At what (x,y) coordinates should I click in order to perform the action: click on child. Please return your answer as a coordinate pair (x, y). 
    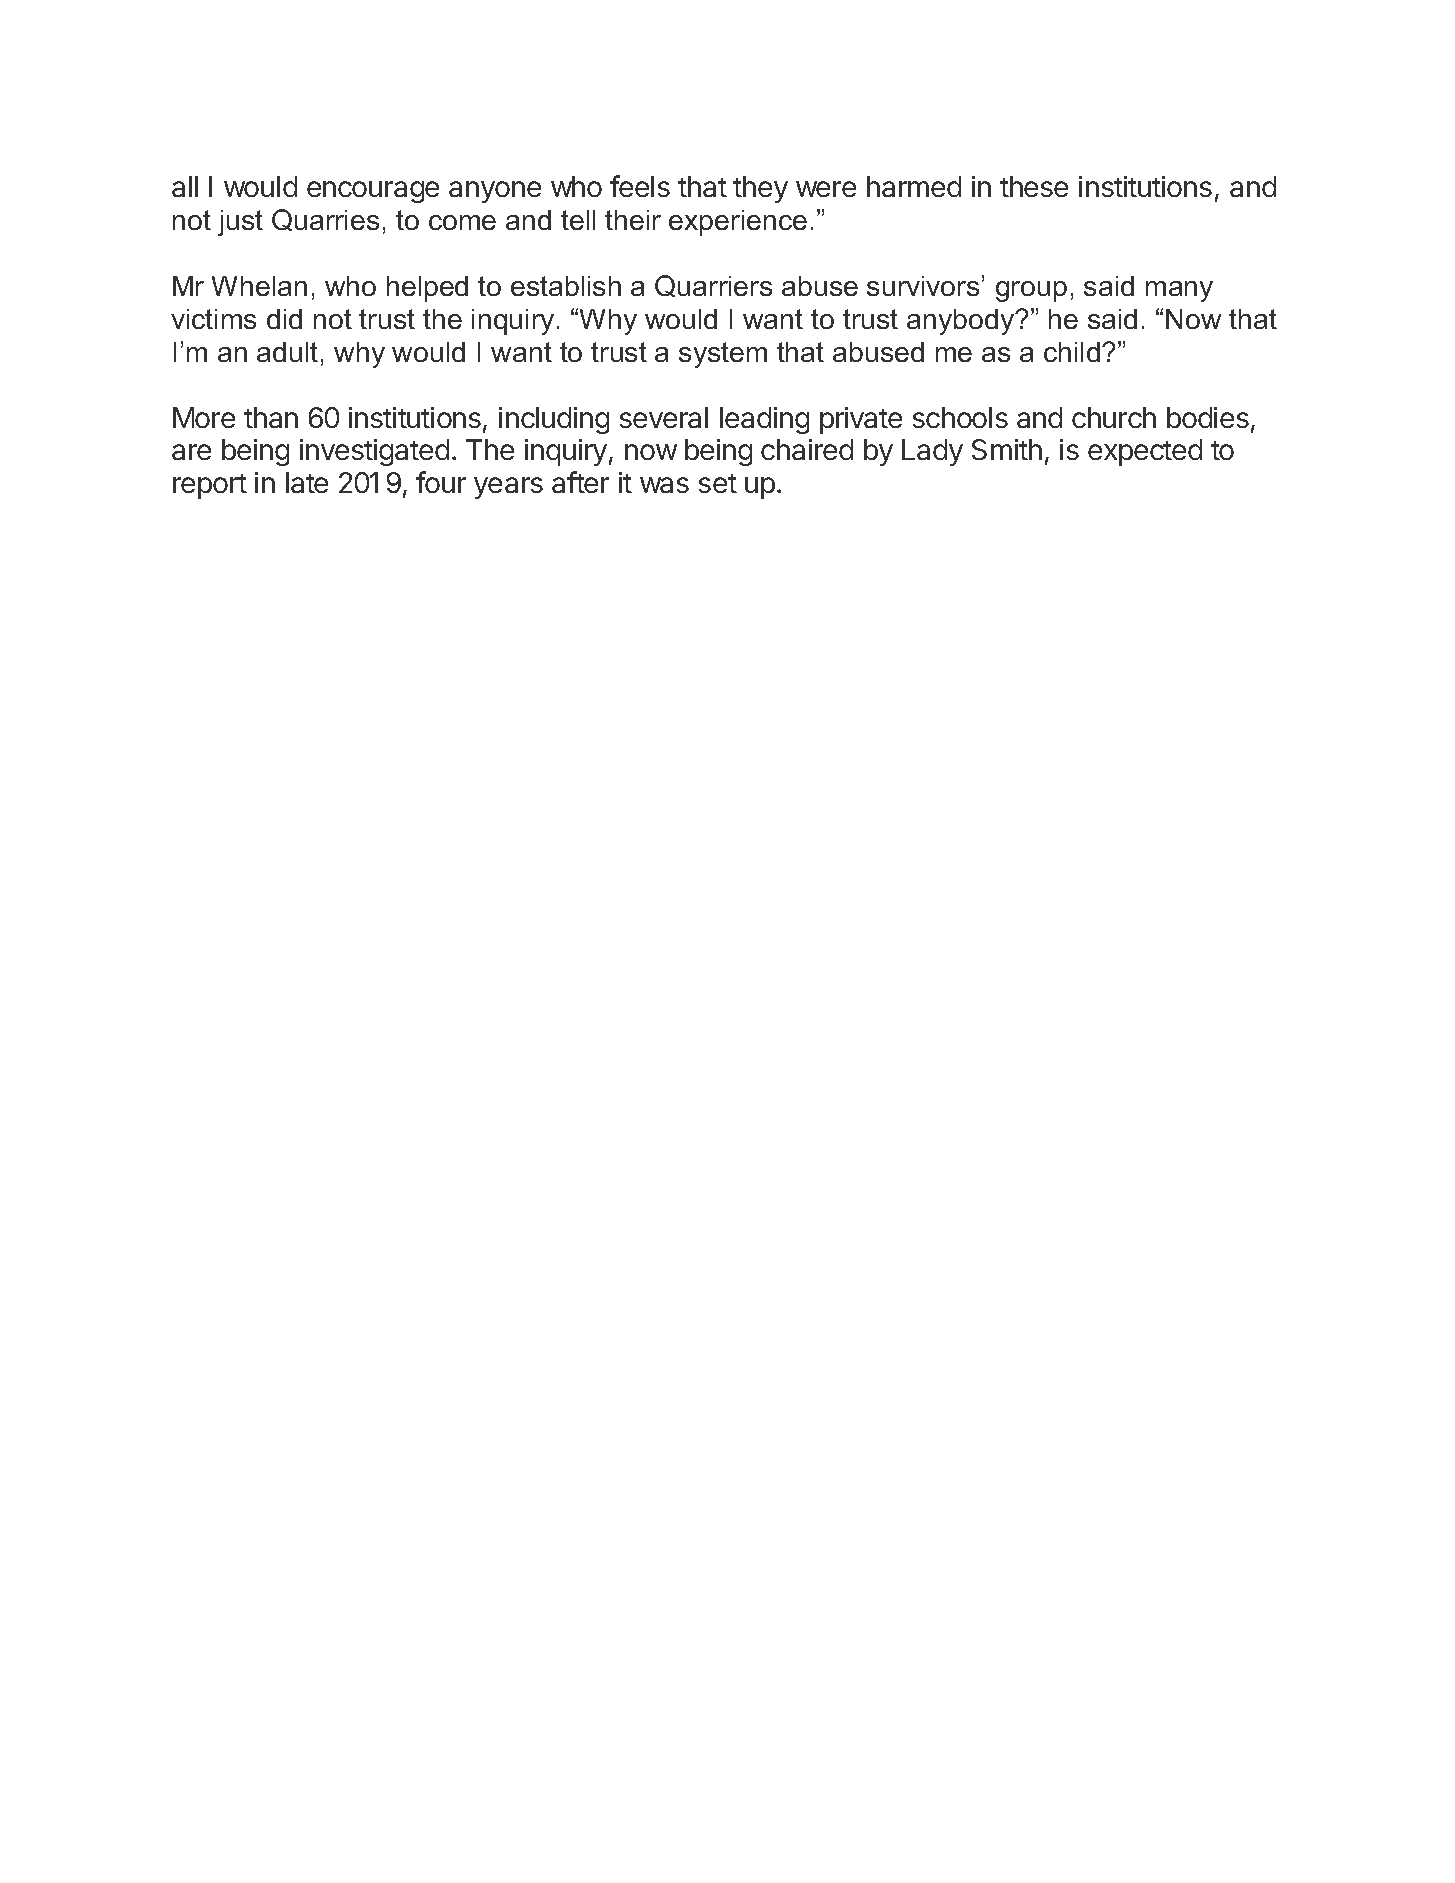
    Looking at the image, I should click on (1072, 352).
